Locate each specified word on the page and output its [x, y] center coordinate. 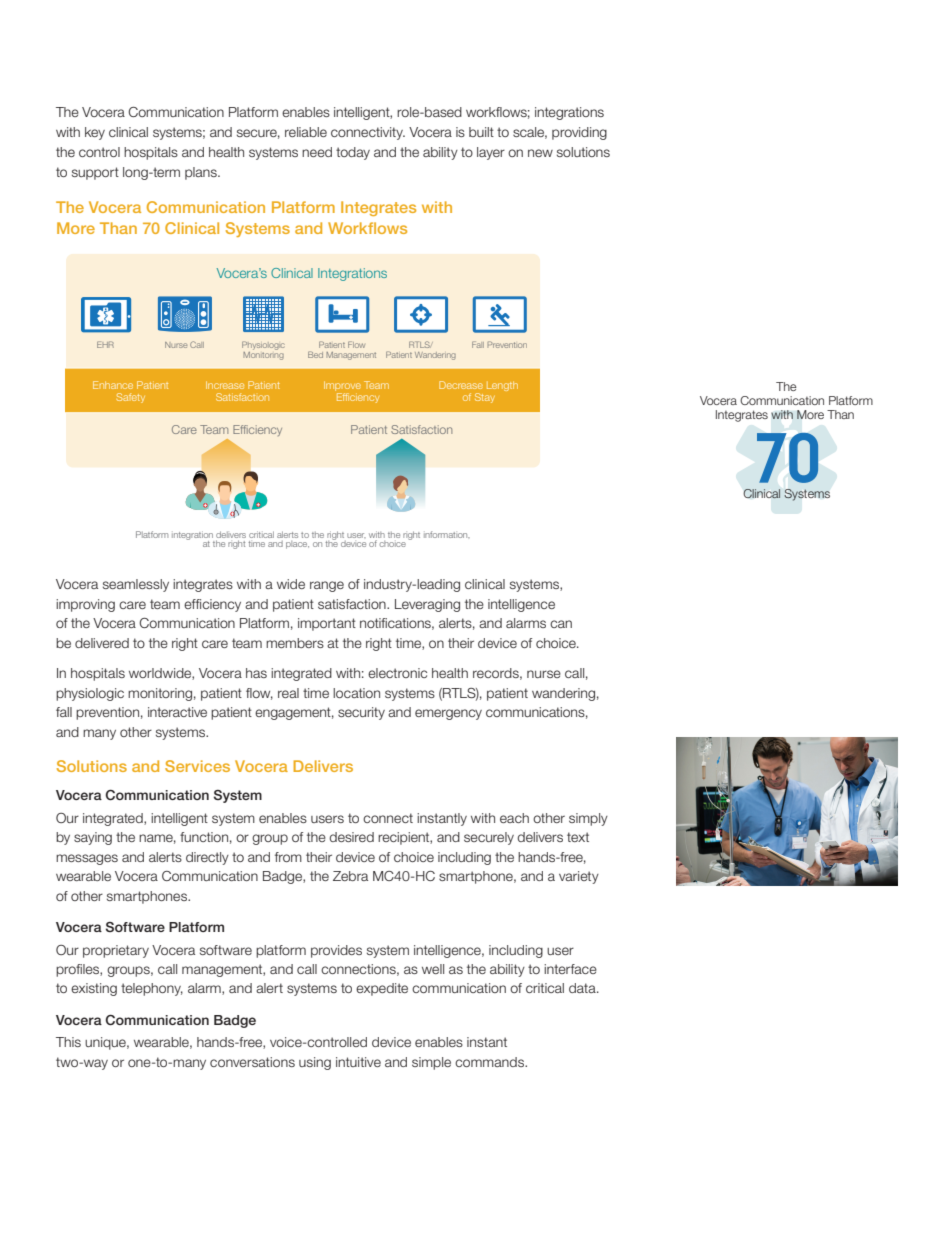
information [447, 534]
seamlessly [136, 585]
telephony [152, 989]
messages [87, 859]
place [297, 545]
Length [502, 386]
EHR [105, 344]
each [514, 818]
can [561, 624]
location [356, 693]
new [540, 153]
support [95, 173]
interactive [177, 712]
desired [351, 837]
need [317, 152]
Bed [315, 354]
